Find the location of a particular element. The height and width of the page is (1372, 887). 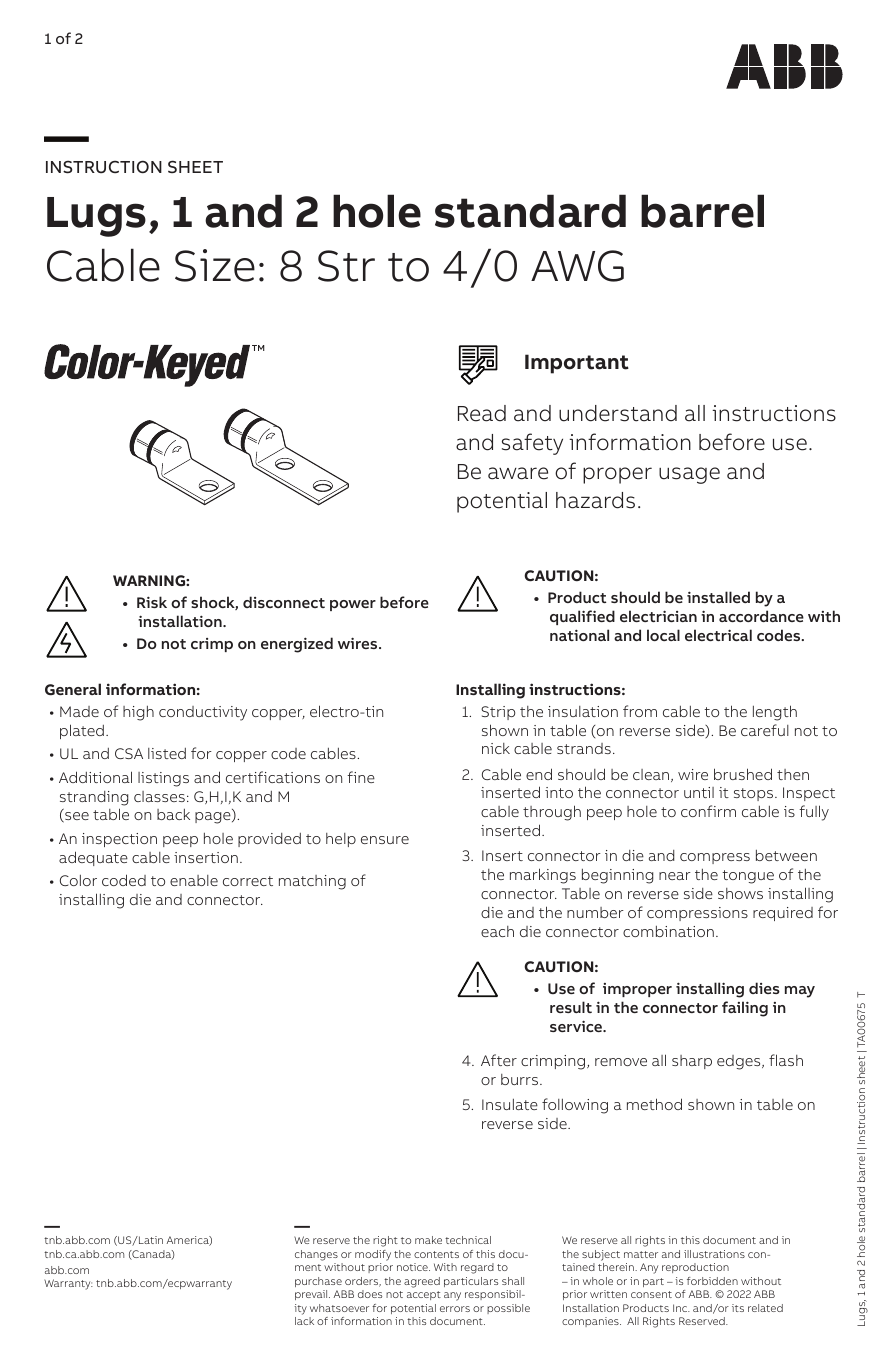

nick is located at coordinates (496, 748).
